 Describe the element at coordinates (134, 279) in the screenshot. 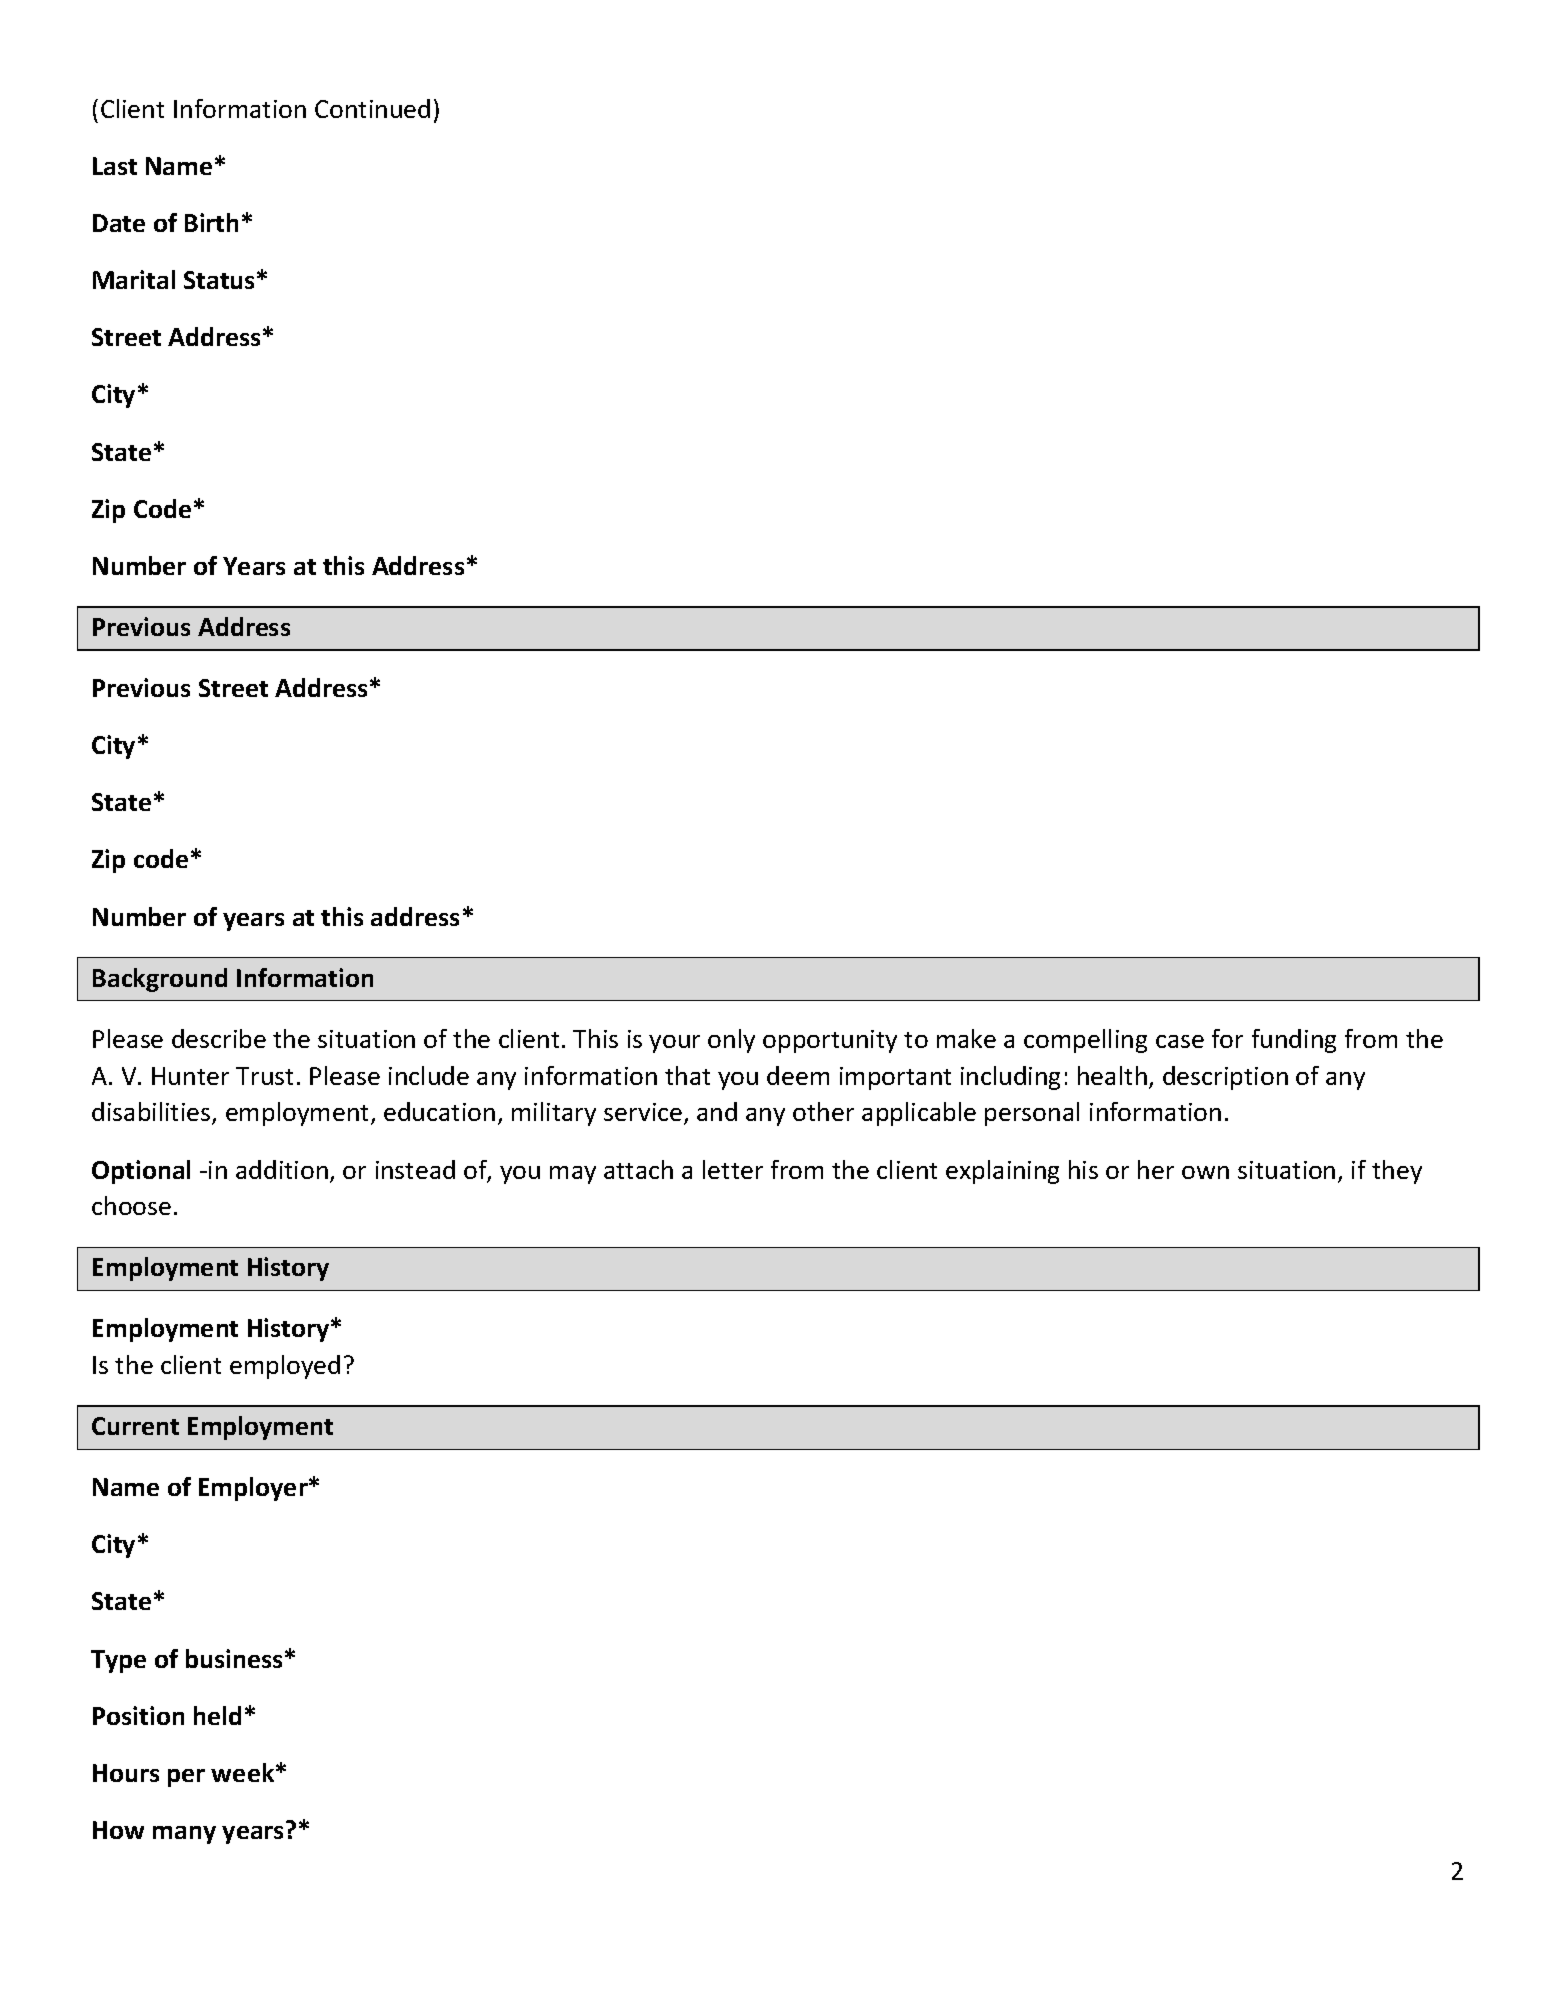

I see `Marital` at that location.
